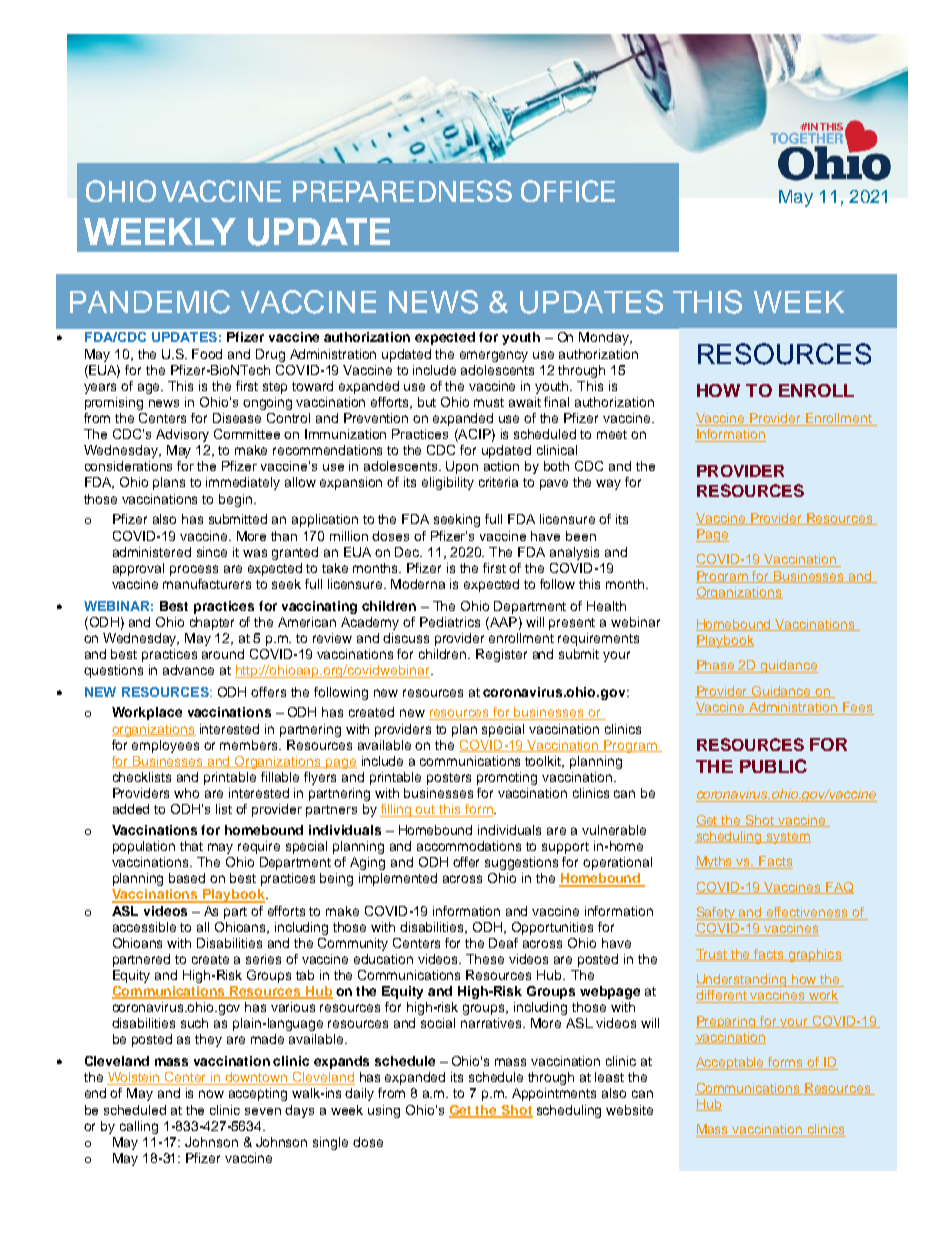 Image resolution: width=952 pixels, height=1233 pixels. I want to click on Appointments, so click(554, 1094).
